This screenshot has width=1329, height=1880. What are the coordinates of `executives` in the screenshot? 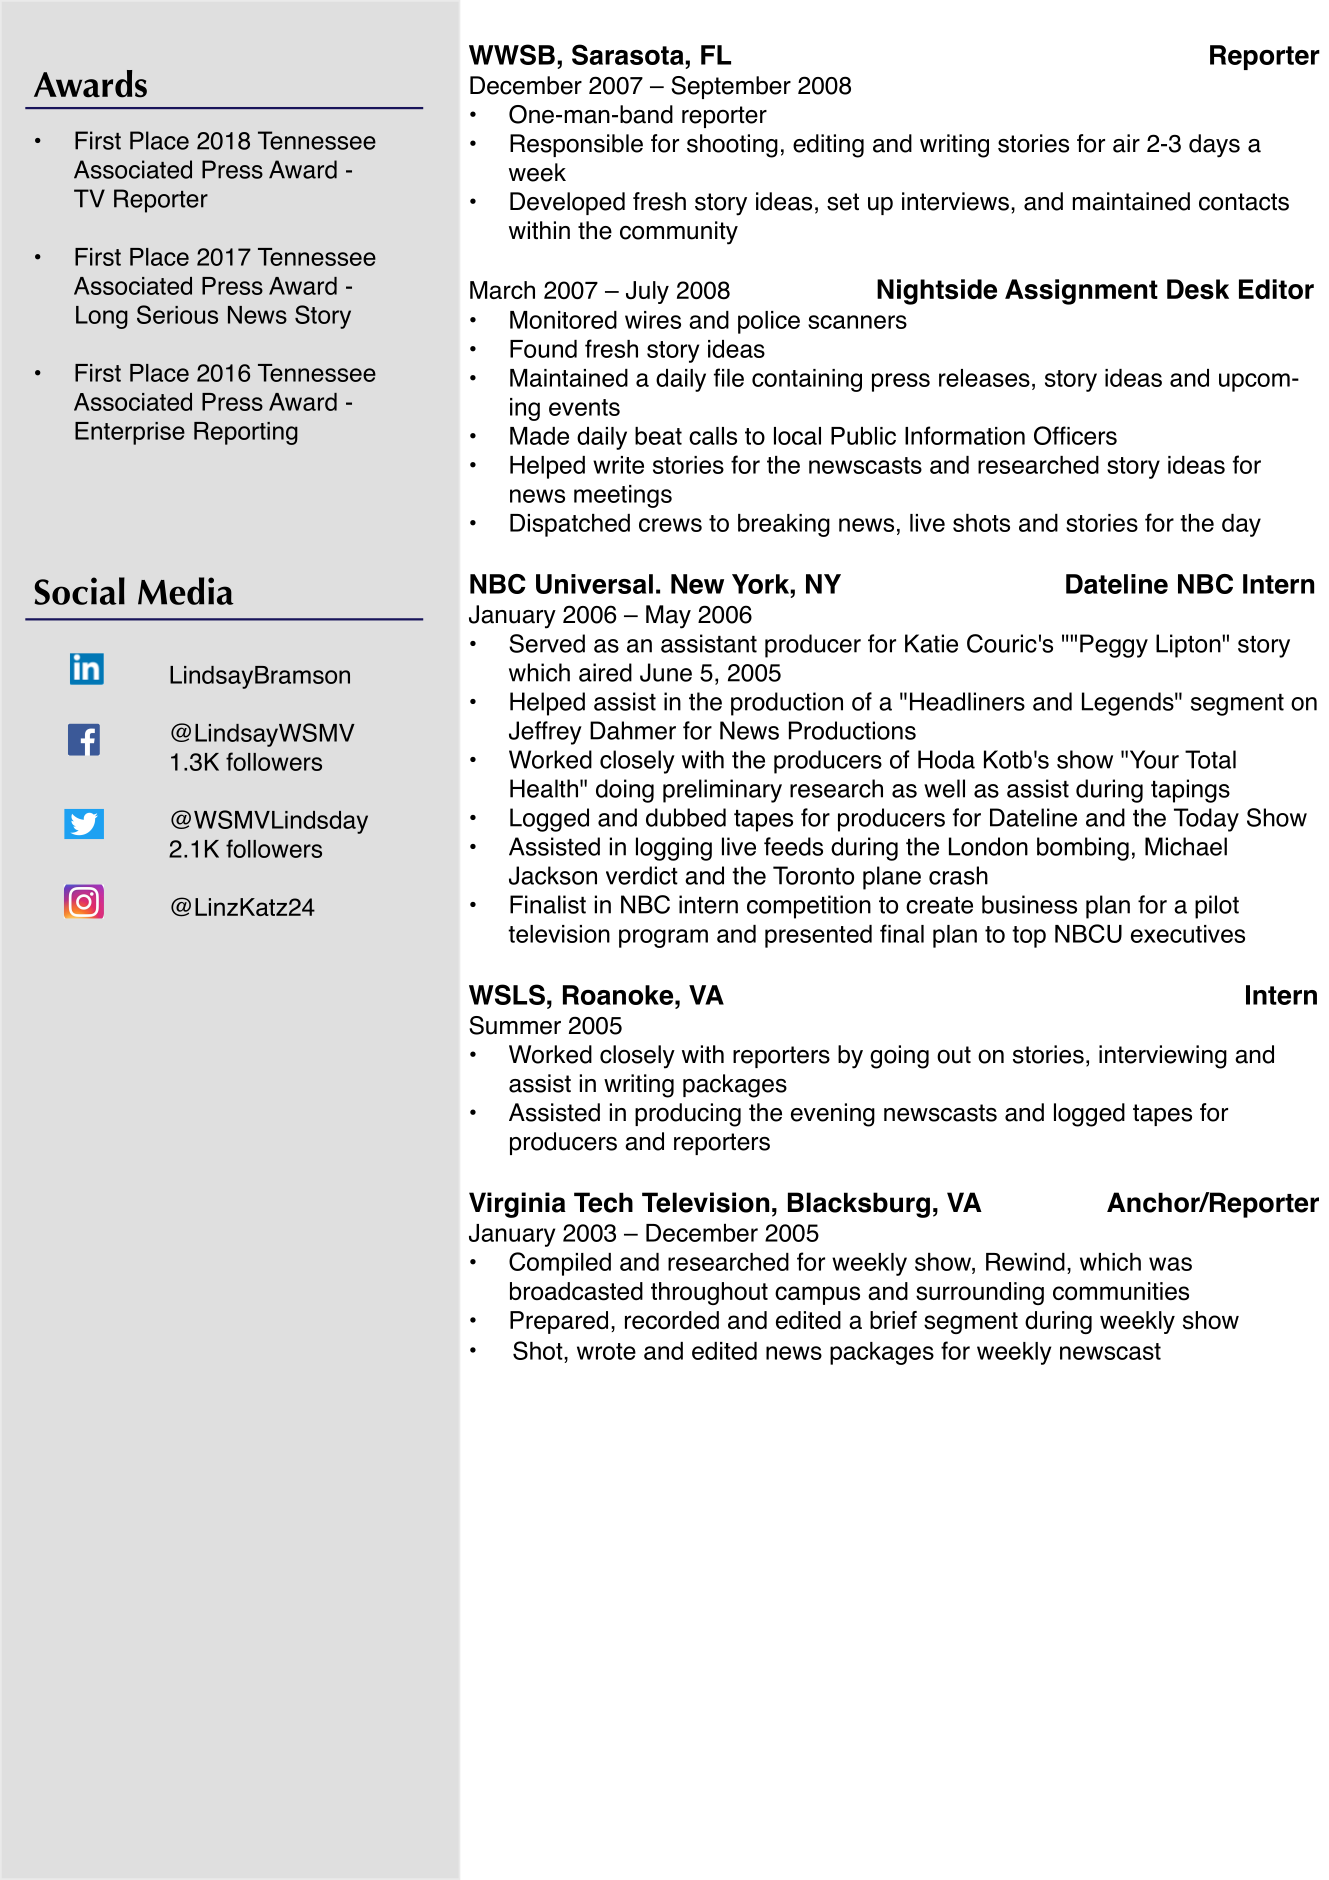 It's located at (1188, 934).
